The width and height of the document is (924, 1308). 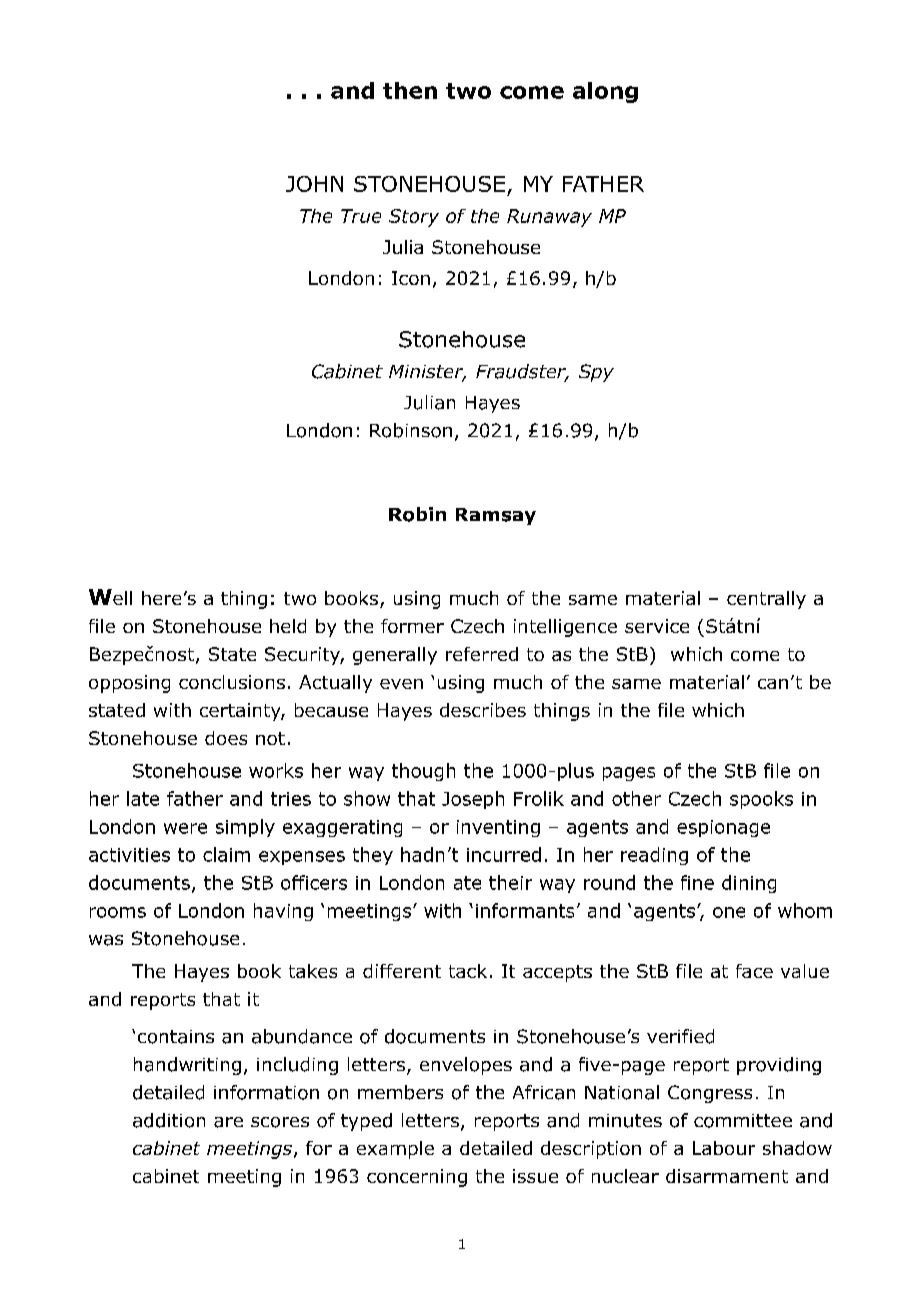 What do you see at coordinates (226, 738) in the document?
I see `does` at bounding box center [226, 738].
